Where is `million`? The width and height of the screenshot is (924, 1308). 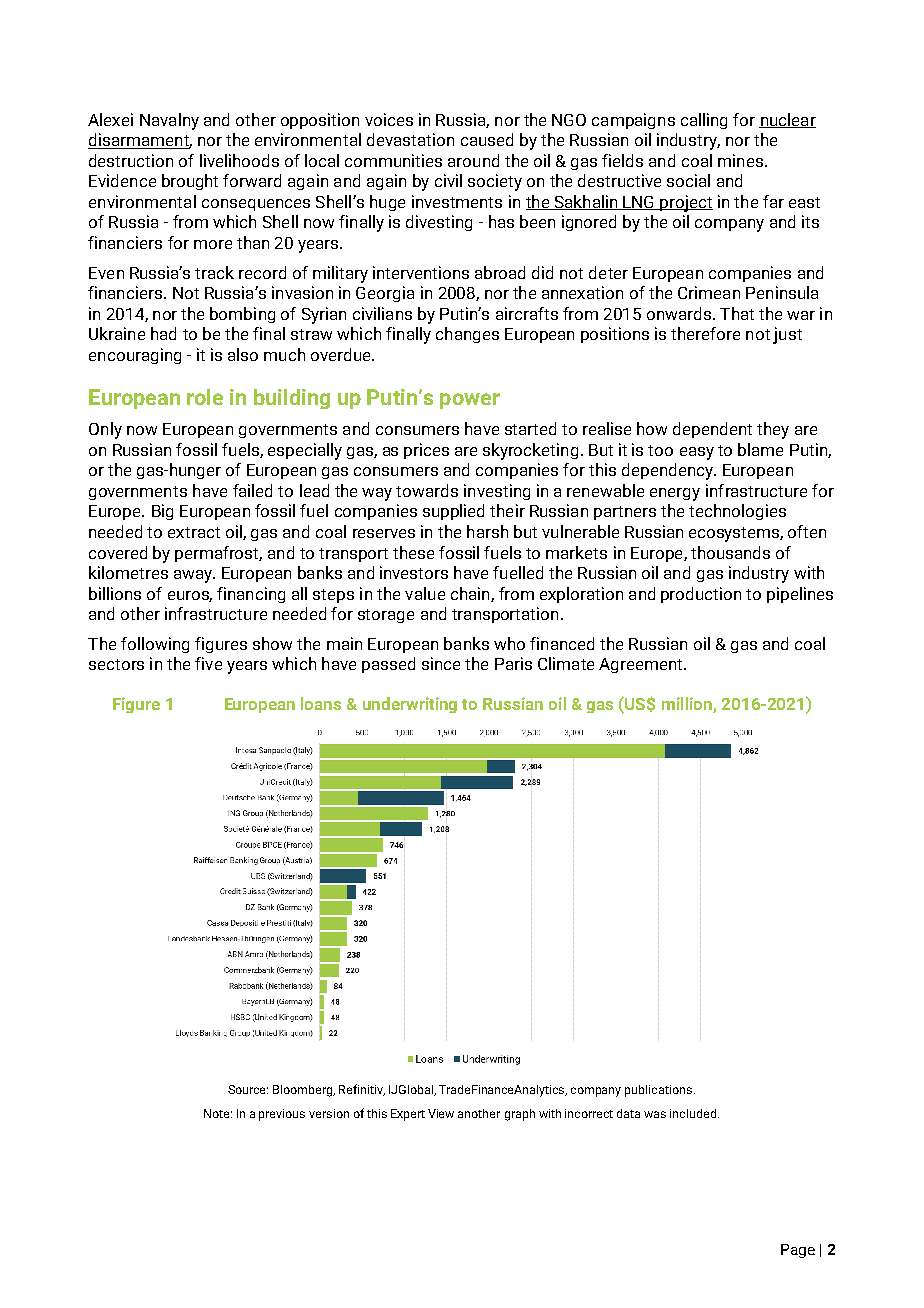 million is located at coordinates (687, 703).
